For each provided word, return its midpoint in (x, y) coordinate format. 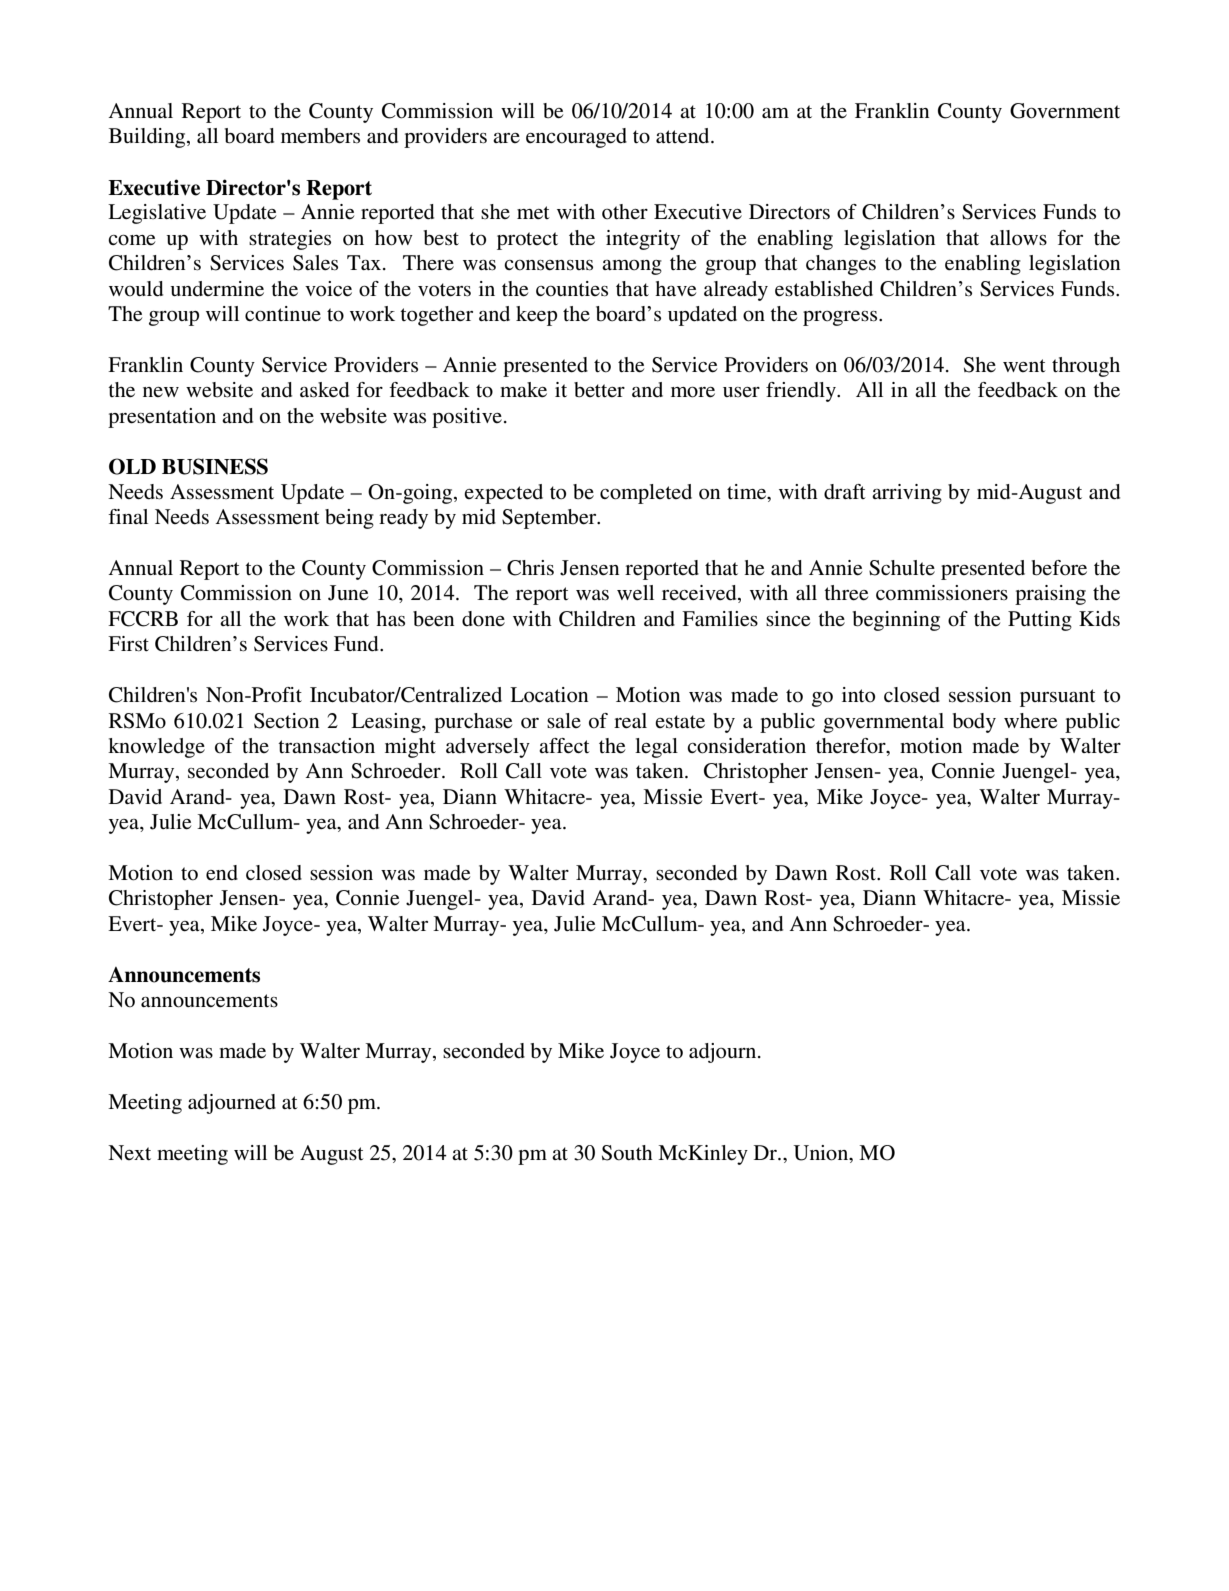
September (550, 519)
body (974, 723)
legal (656, 748)
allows (1018, 238)
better (599, 390)
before (1059, 568)
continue (283, 314)
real (630, 721)
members (320, 136)
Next (129, 1152)
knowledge (156, 748)
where (1030, 721)
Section (286, 721)
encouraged (576, 138)
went (1024, 365)
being (349, 519)
